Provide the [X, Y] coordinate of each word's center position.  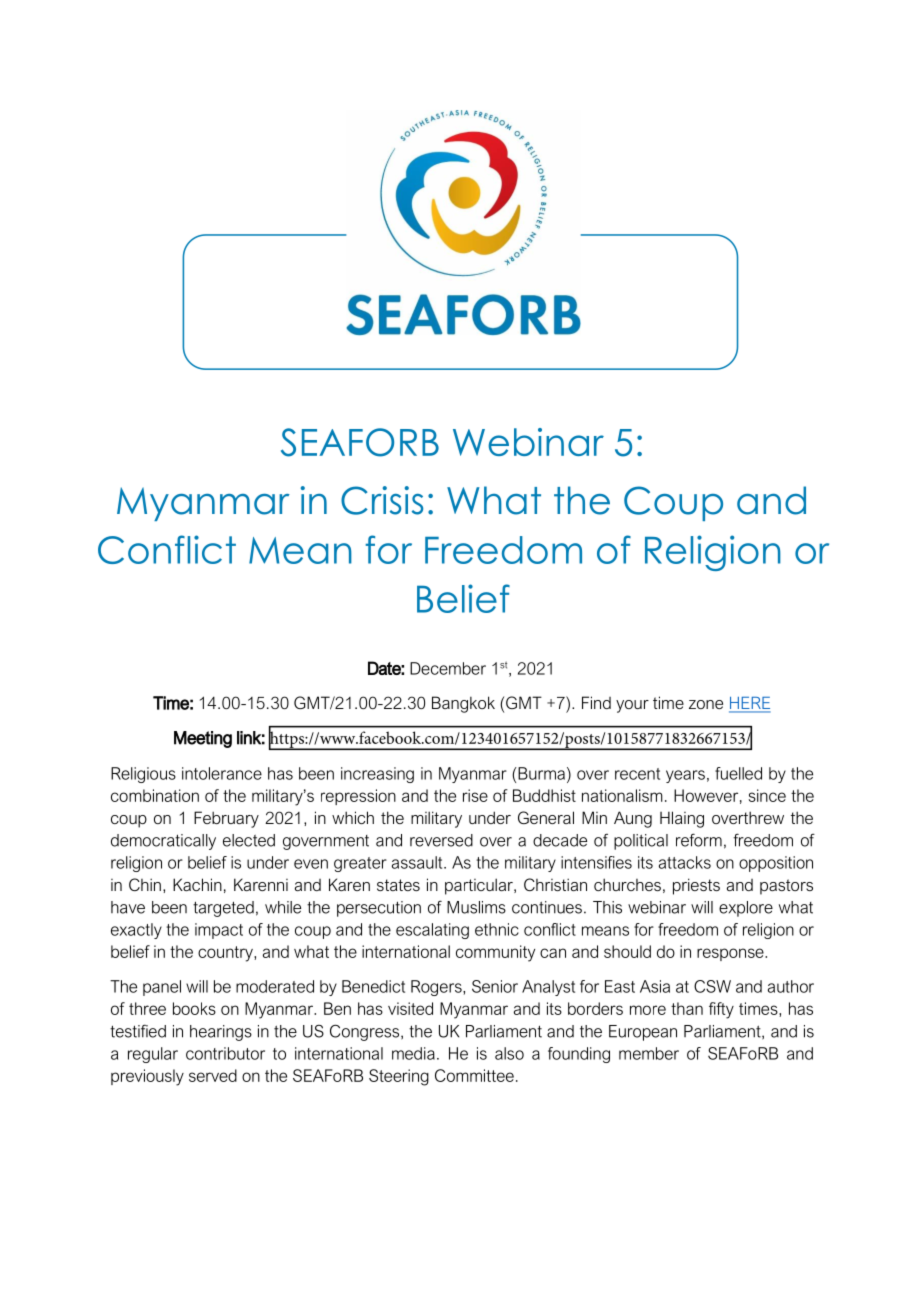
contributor [225, 1053]
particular [480, 886]
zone [706, 704]
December [448, 668]
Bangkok [463, 704]
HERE [750, 704]
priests [696, 886]
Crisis [382, 500]
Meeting [203, 739]
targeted [223, 909]
